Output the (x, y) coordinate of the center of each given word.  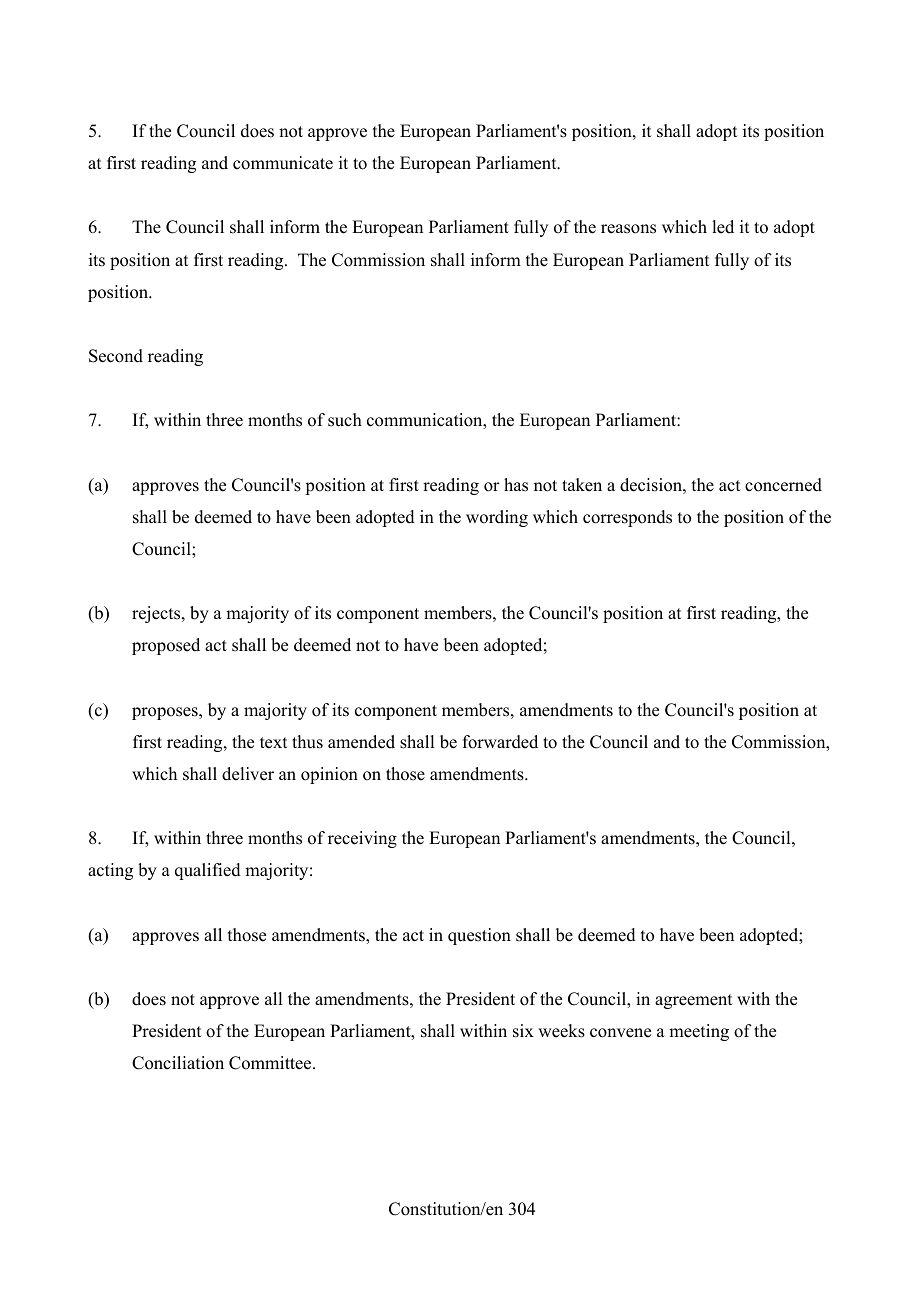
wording (497, 518)
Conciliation (178, 1063)
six (523, 1031)
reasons (628, 229)
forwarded (500, 742)
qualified (208, 871)
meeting (699, 1032)
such (345, 420)
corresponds (627, 518)
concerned (783, 485)
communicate (283, 163)
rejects (157, 614)
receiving (362, 839)
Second (116, 356)
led (723, 227)
